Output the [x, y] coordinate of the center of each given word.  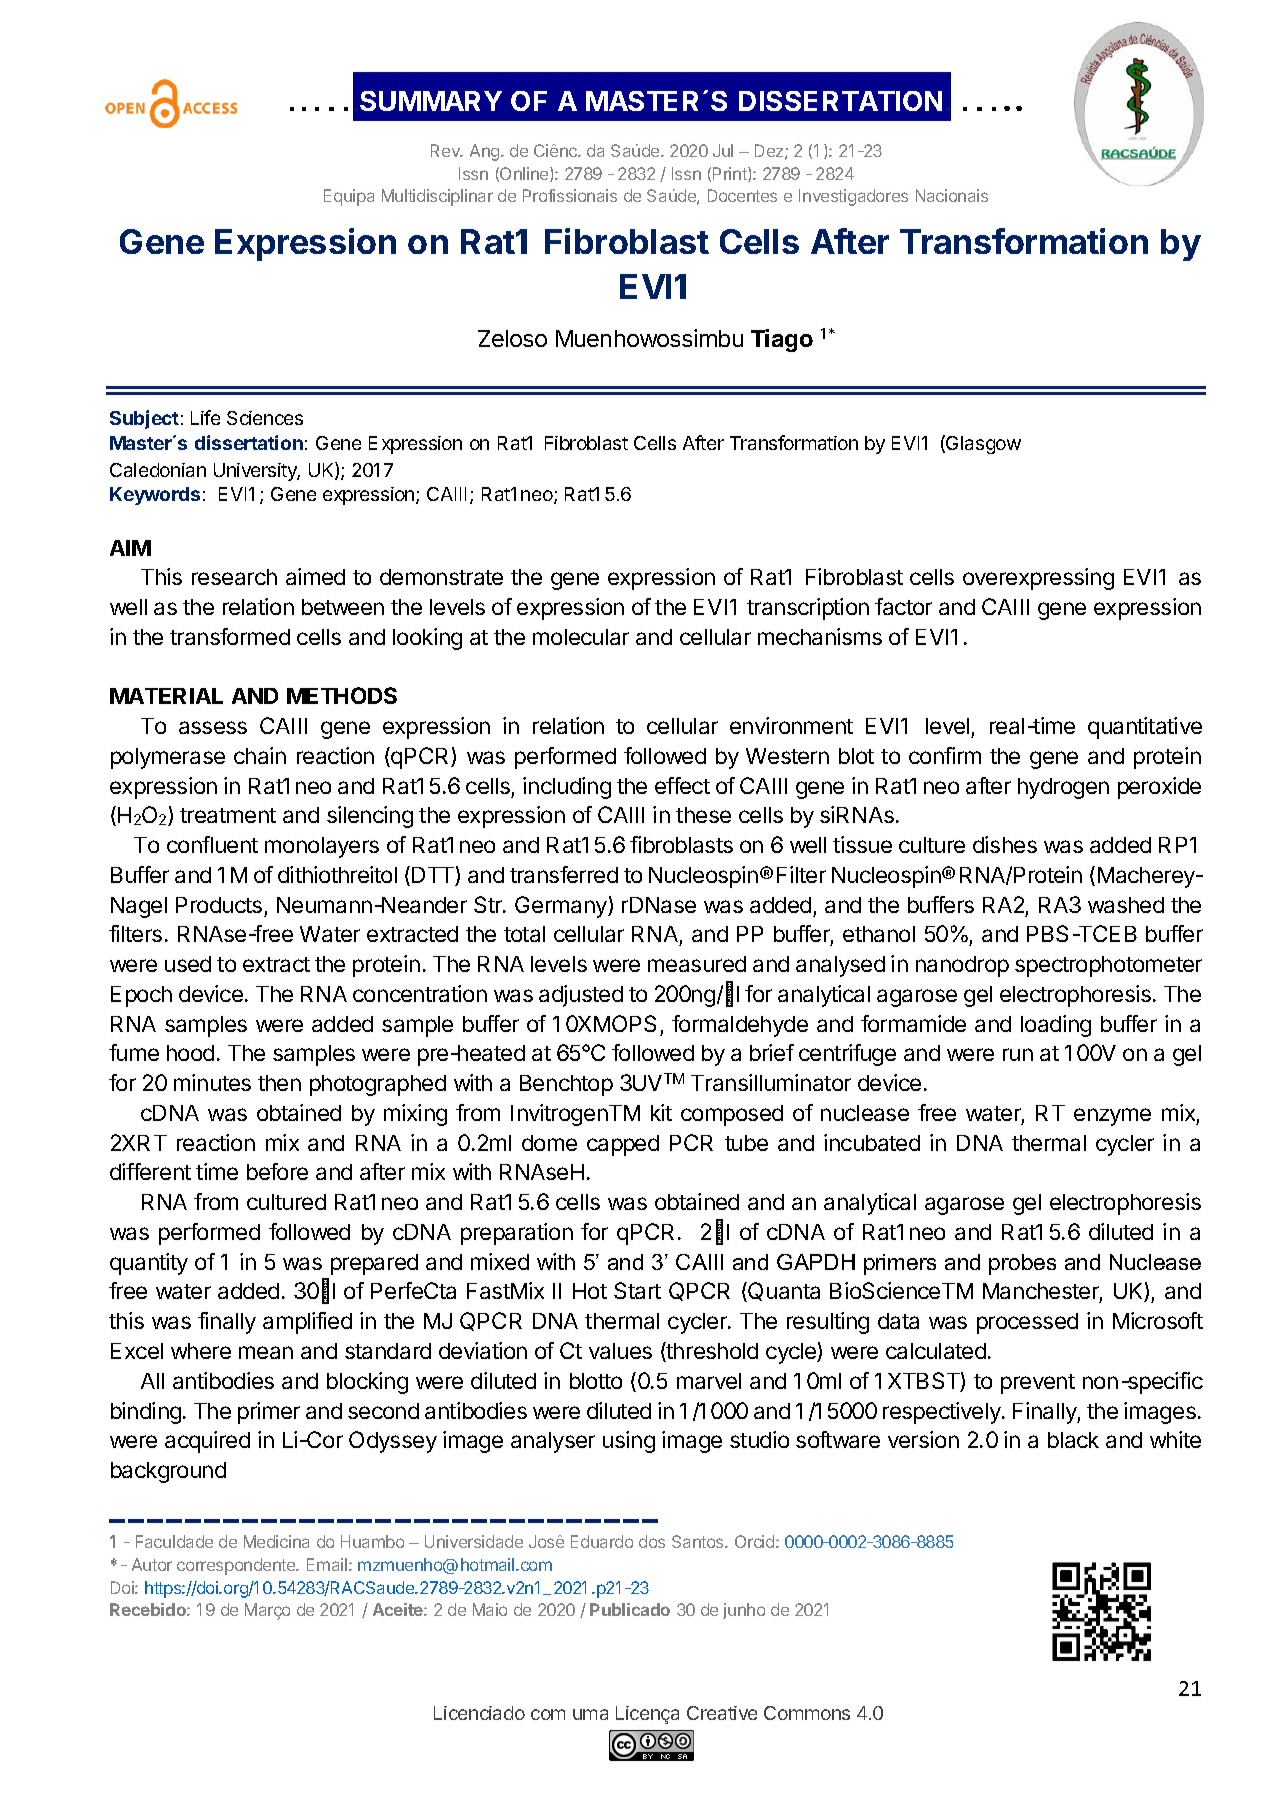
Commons [807, 1713]
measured [697, 964]
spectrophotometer [1108, 966]
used [188, 964]
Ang [486, 152]
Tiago [782, 340]
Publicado [630, 1609]
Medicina [276, 1541]
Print [731, 174]
